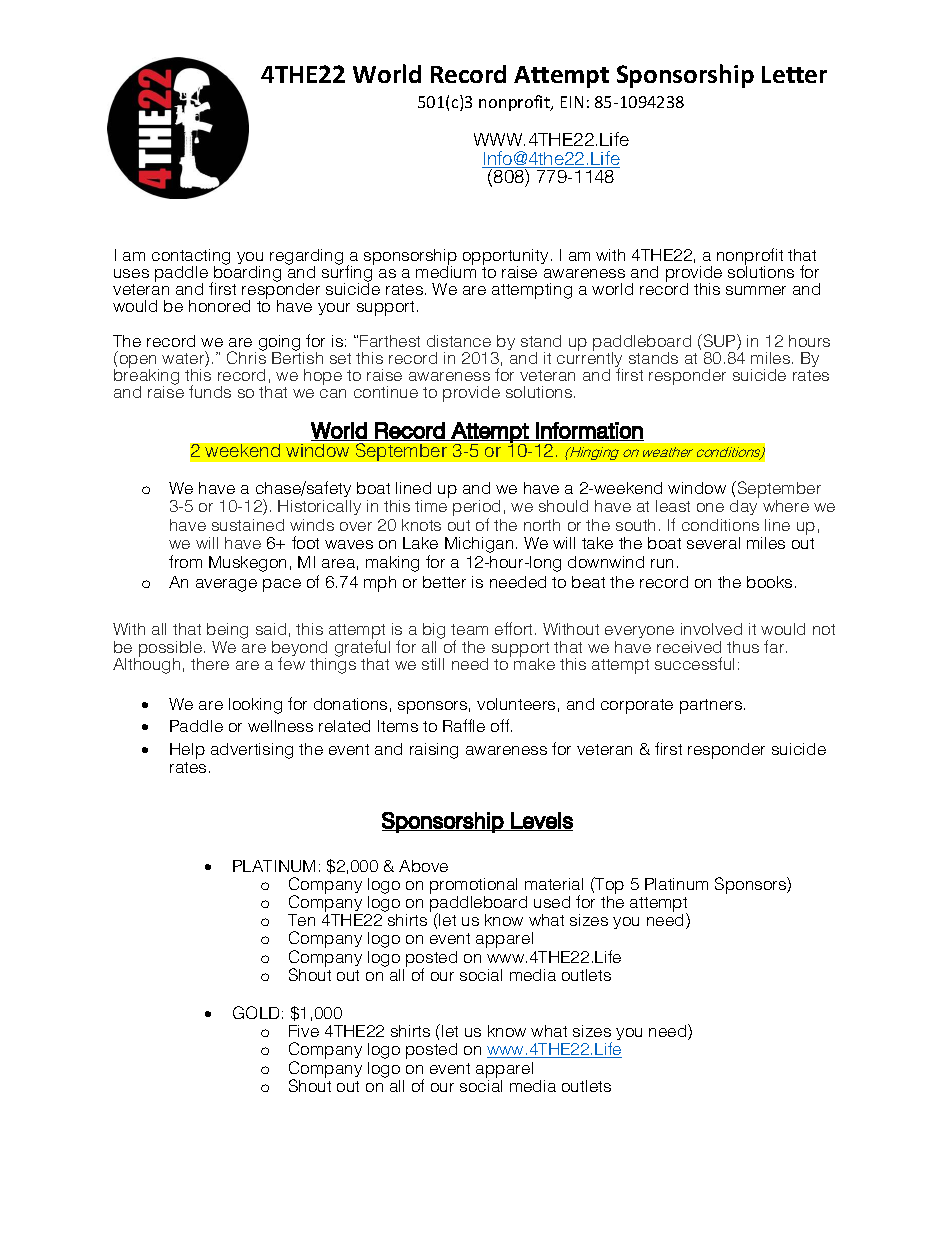  I want to click on promotional, so click(473, 886).
